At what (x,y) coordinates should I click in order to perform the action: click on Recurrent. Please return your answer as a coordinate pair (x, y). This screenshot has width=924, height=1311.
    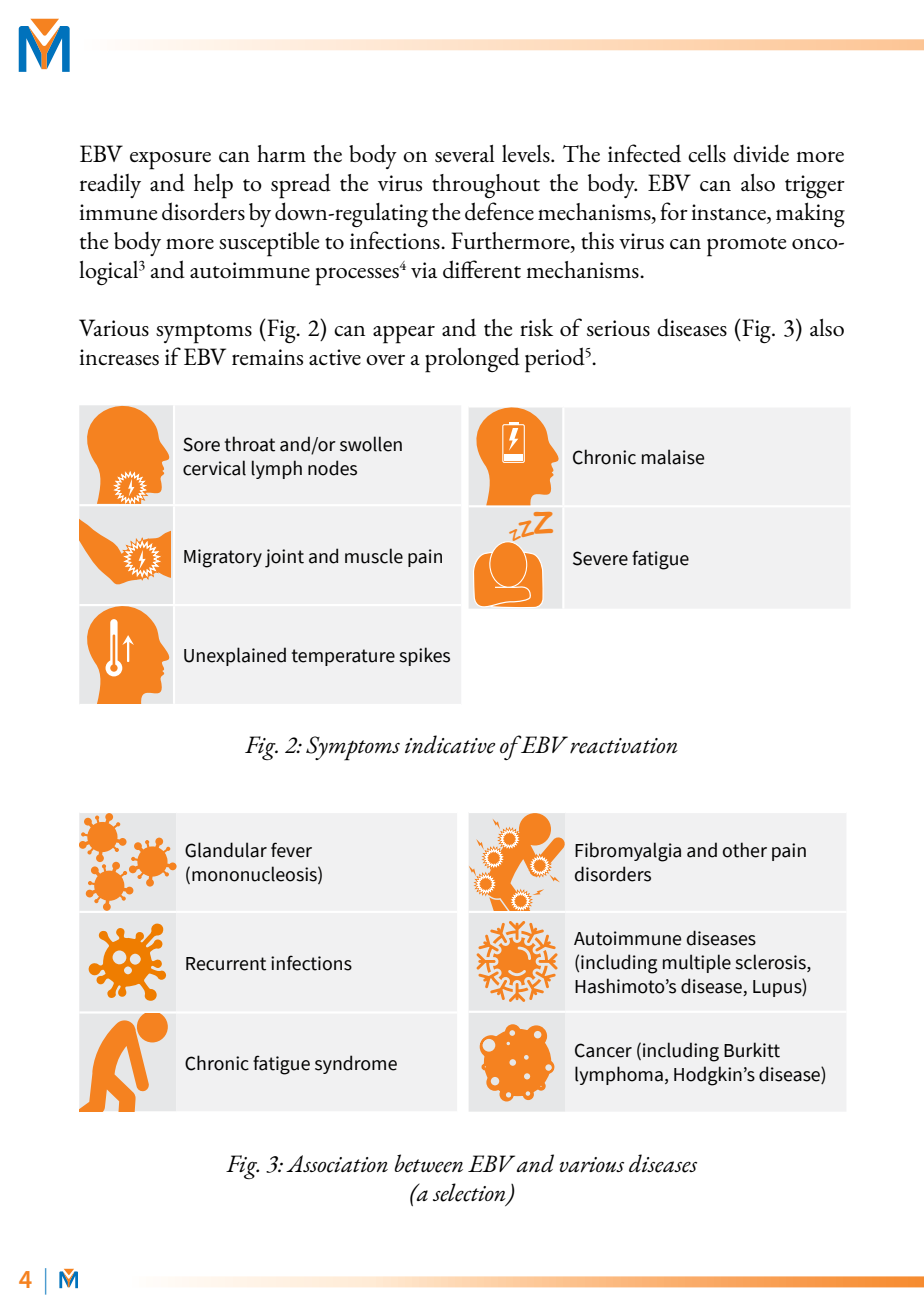
    Looking at the image, I should click on (226, 964).
